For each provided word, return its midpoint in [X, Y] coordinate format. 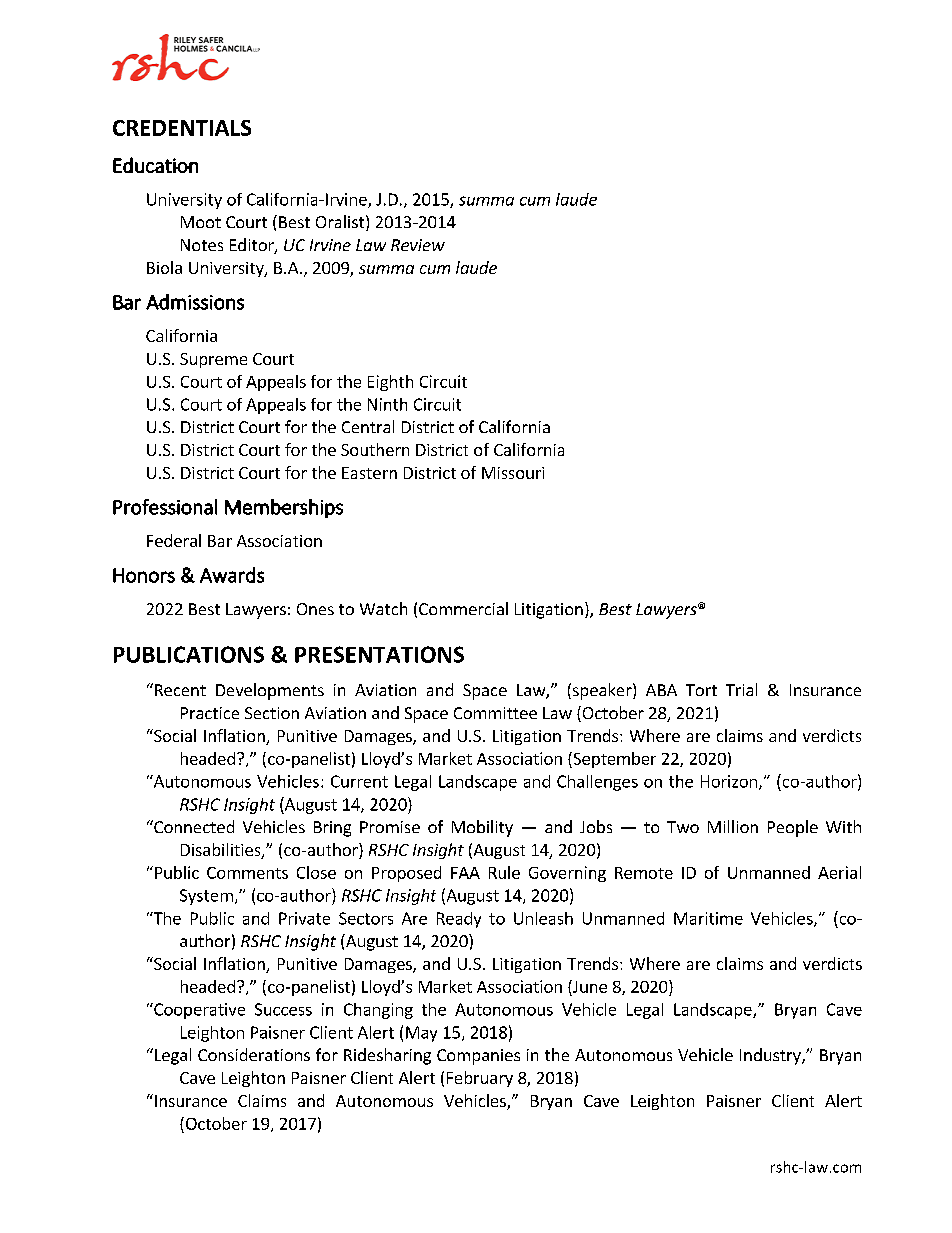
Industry [771, 1056]
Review [418, 245]
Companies [478, 1057]
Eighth [390, 383]
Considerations [254, 1054]
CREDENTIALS [182, 128]
